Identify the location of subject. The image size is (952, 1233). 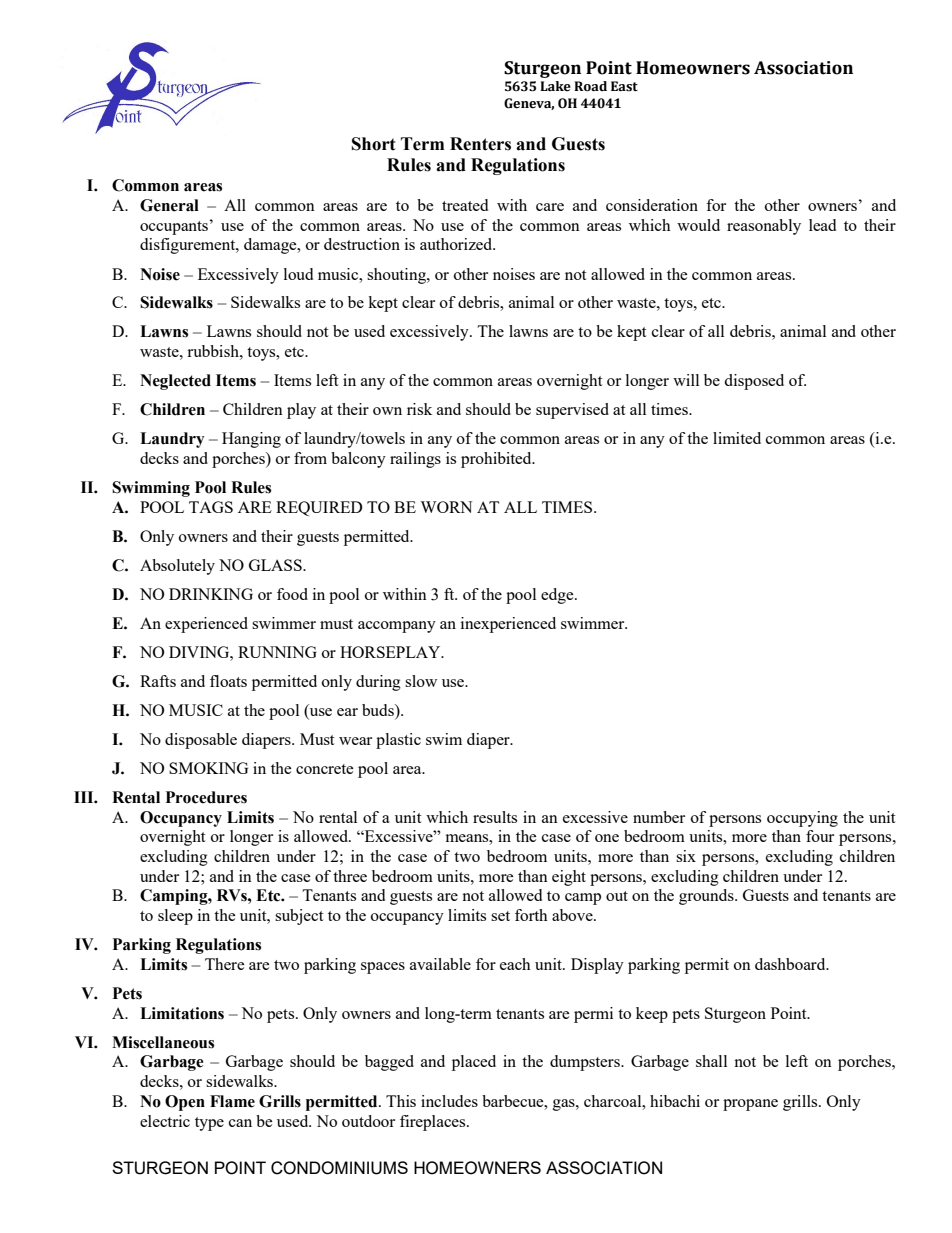
(299, 917).
